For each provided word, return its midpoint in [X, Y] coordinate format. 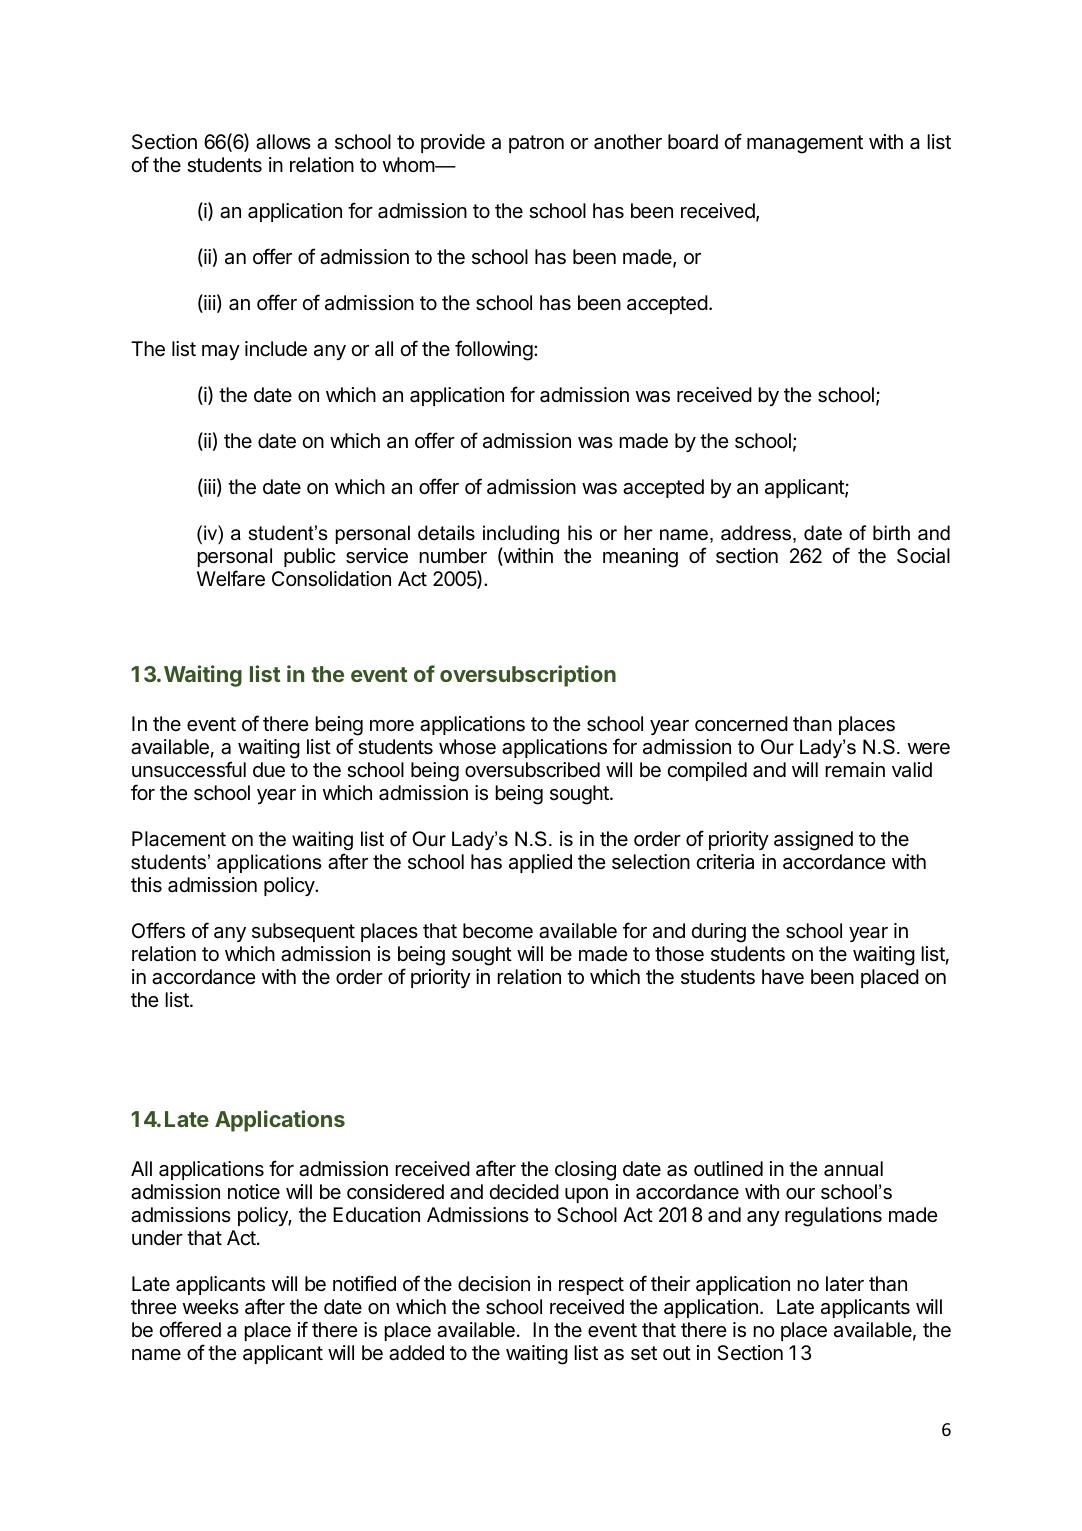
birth [891, 533]
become [498, 931]
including [521, 534]
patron [536, 144]
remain [855, 770]
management [805, 144]
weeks [211, 1307]
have [783, 977]
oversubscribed [532, 770]
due [269, 770]
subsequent [303, 932]
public [310, 557]
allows [283, 142]
